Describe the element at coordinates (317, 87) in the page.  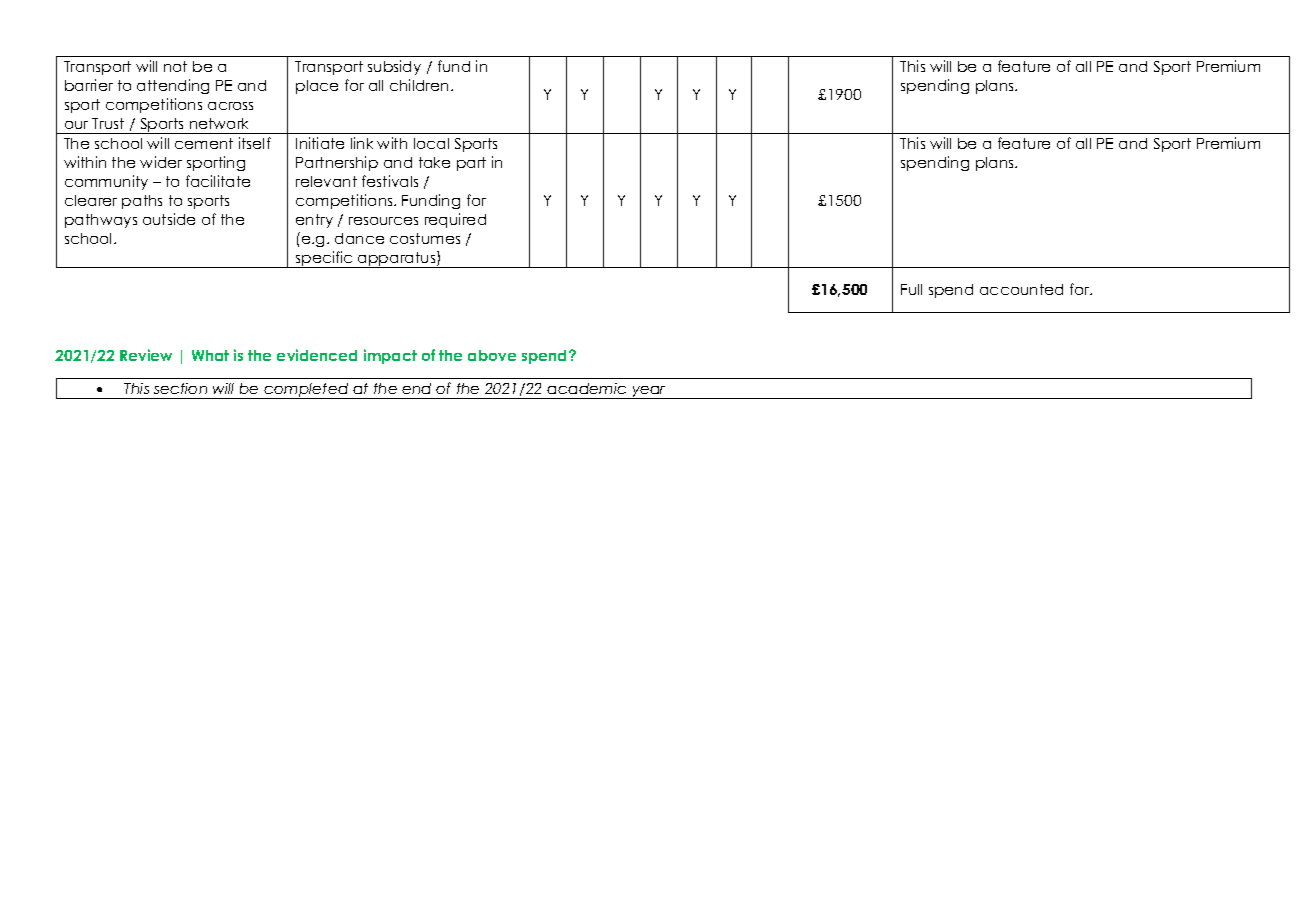
I see `place` at that location.
